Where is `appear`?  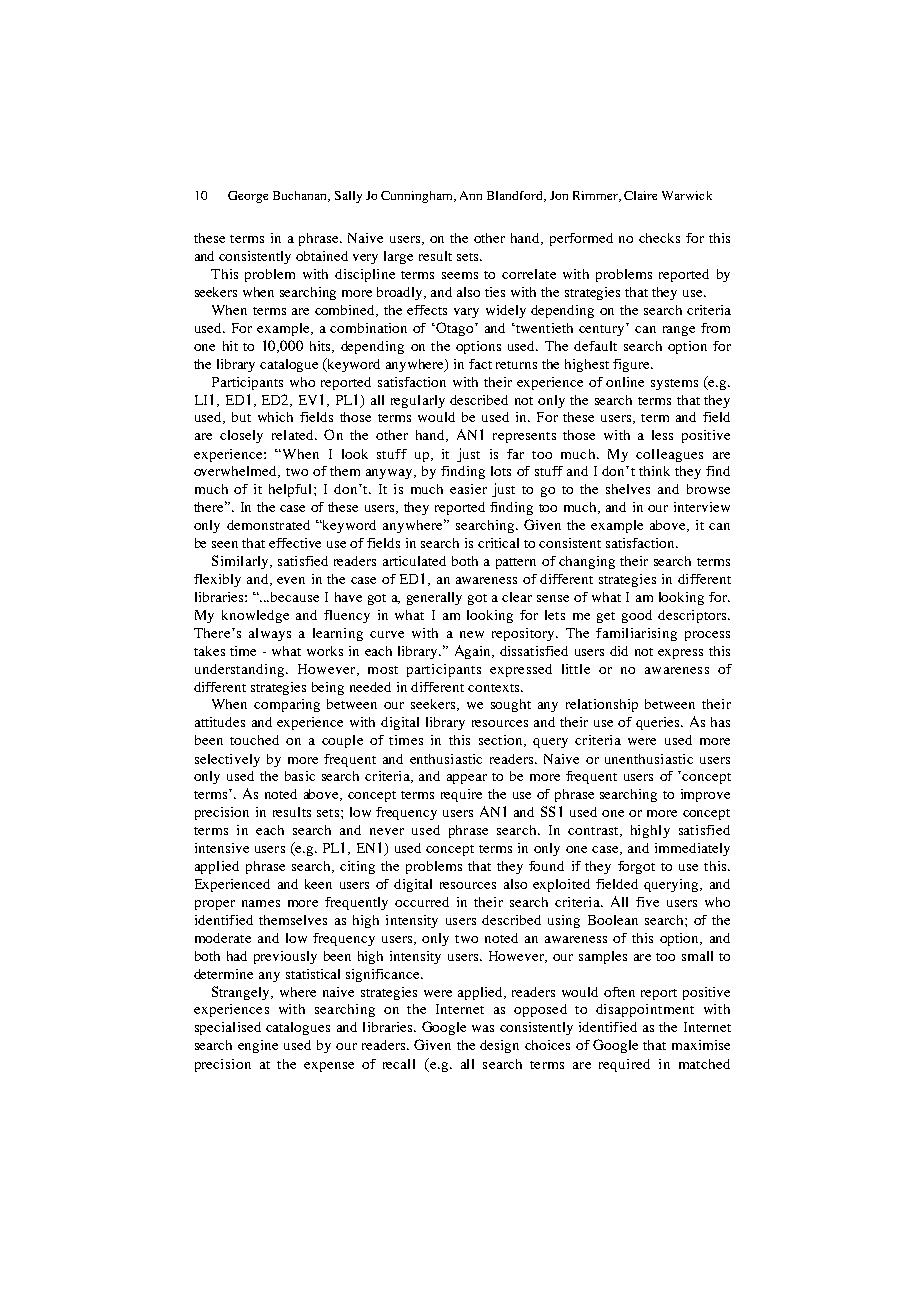 appear is located at coordinates (467, 779).
